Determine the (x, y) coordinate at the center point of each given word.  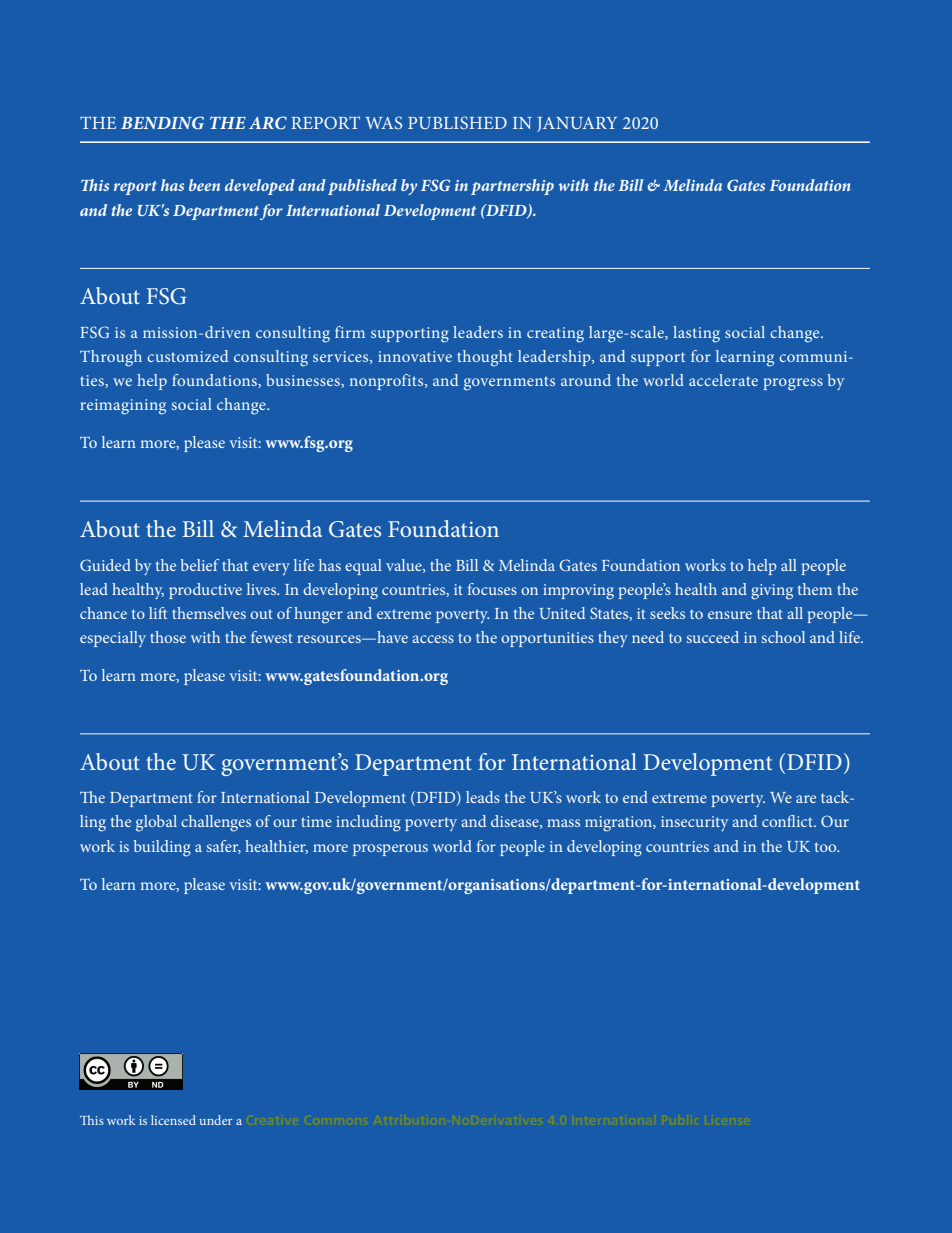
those (168, 637)
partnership (512, 187)
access (433, 639)
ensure (730, 615)
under (216, 1120)
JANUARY (577, 124)
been (204, 185)
